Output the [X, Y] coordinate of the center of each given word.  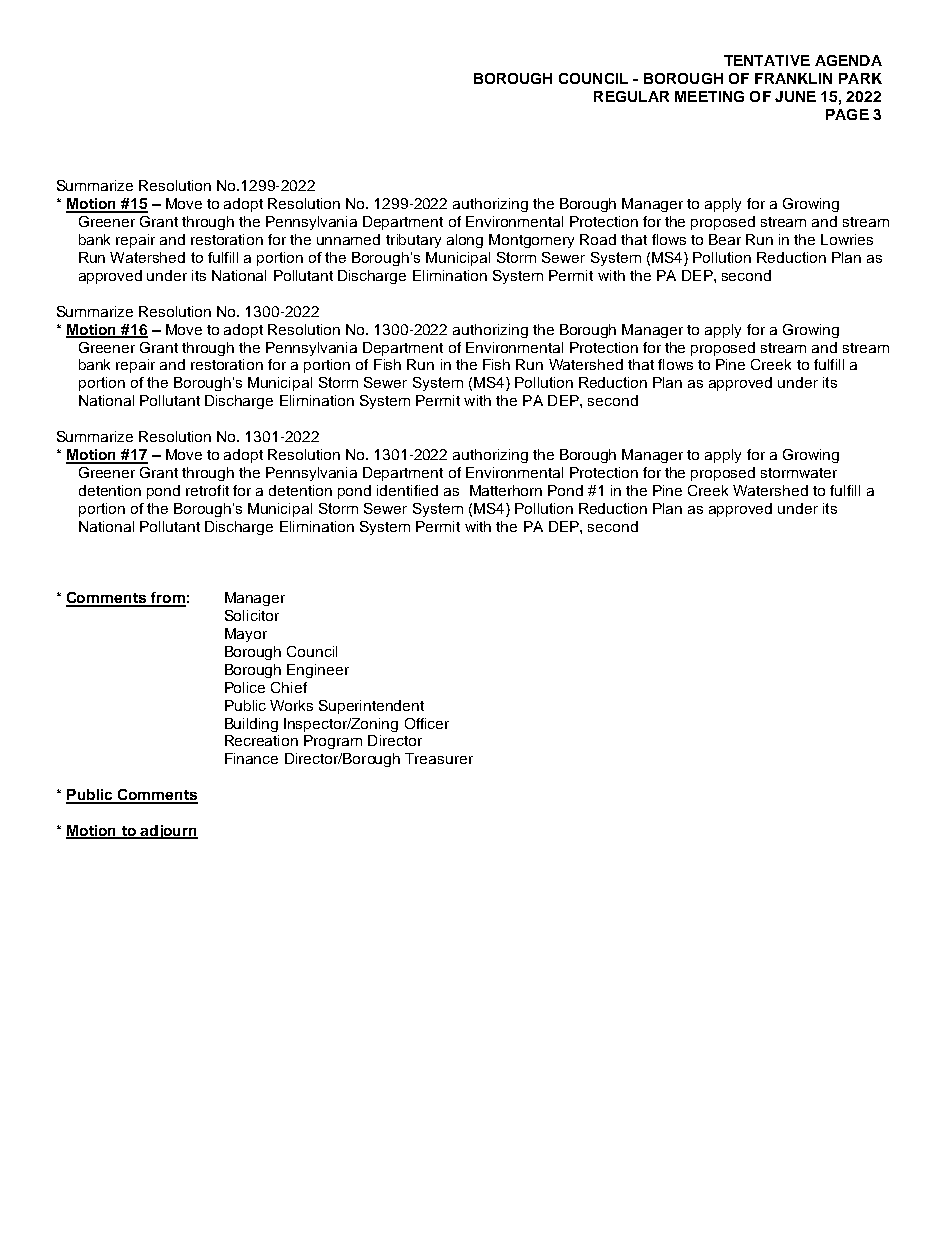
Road [598, 239]
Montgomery [531, 241]
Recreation [261, 740]
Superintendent [371, 707]
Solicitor [252, 615]
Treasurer [439, 758]
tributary [413, 241]
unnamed [348, 239]
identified [407, 490]
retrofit [207, 490]
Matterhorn [506, 490]
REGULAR [631, 96]
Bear [725, 239]
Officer [427, 723]
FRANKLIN [793, 78]
